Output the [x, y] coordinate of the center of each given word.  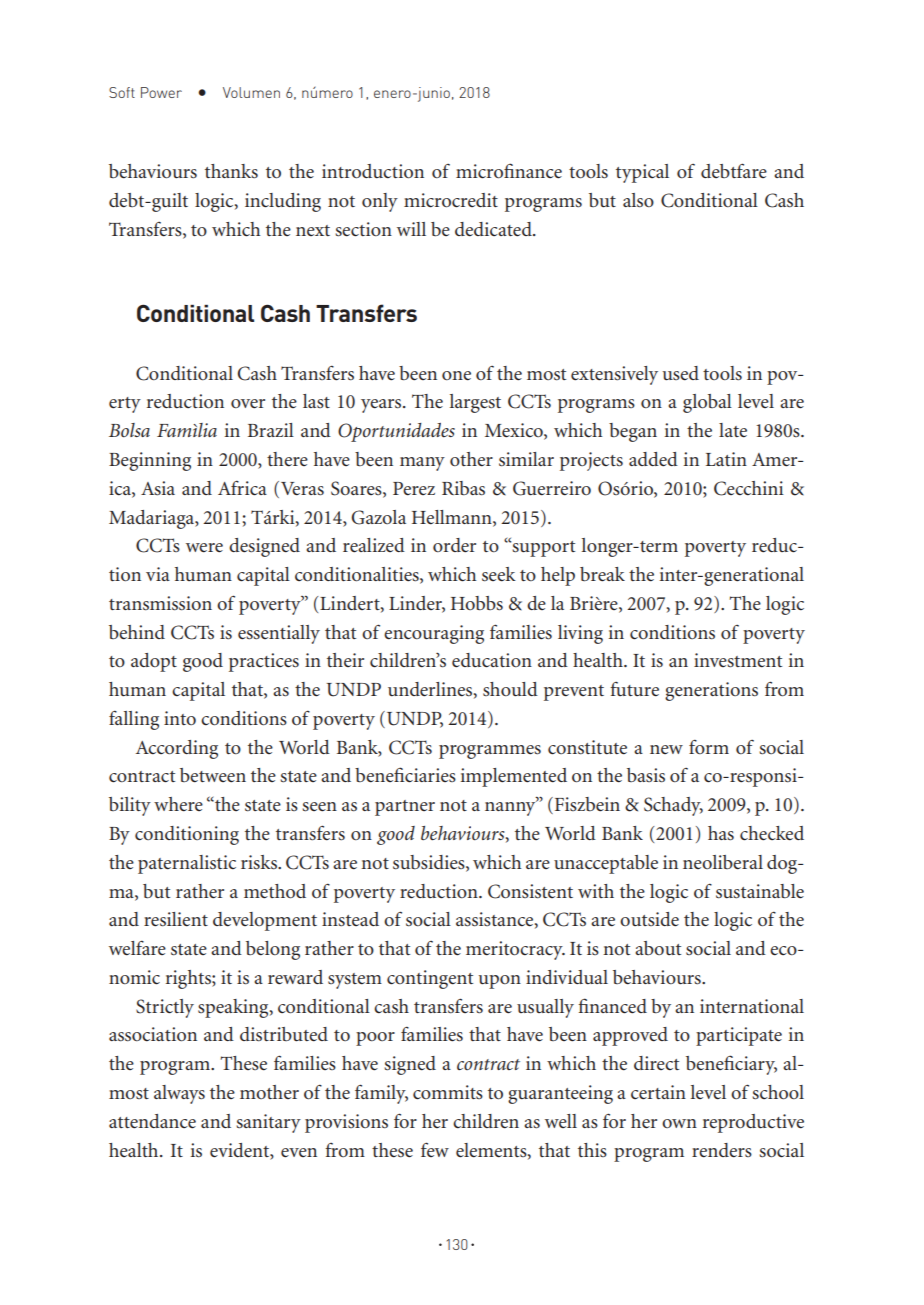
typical [642, 173]
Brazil [271, 430]
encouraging [434, 634]
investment [738, 660]
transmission [160, 603]
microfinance [509, 171]
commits [448, 1092]
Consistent [530, 891]
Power [161, 92]
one [456, 375]
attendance [152, 1121]
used [681, 373]
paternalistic [187, 864]
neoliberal [723, 862]
